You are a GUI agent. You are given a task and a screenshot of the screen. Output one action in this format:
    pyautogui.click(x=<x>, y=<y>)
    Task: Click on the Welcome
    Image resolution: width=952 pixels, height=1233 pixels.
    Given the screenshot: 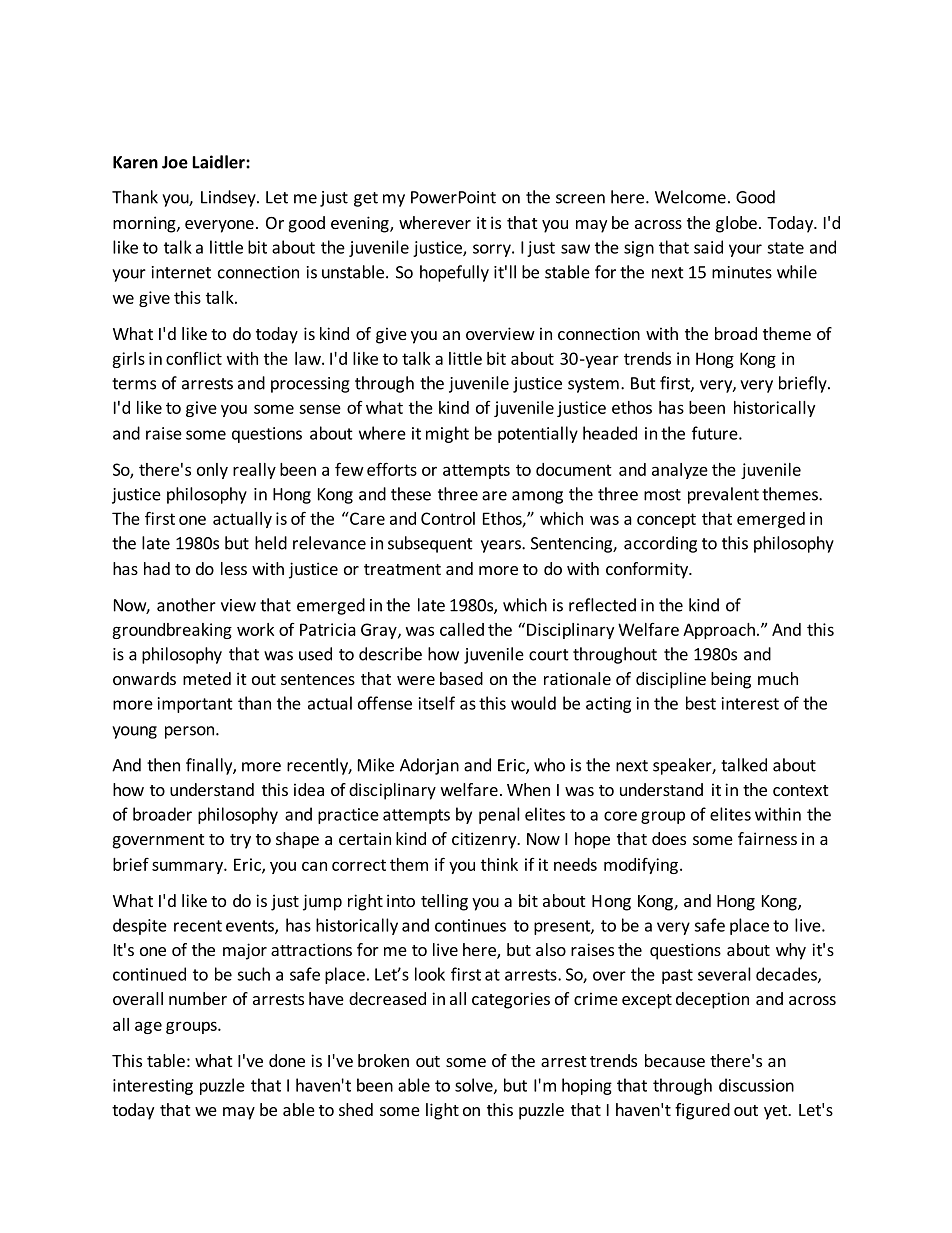 What is the action you would take?
    pyautogui.click(x=690, y=197)
